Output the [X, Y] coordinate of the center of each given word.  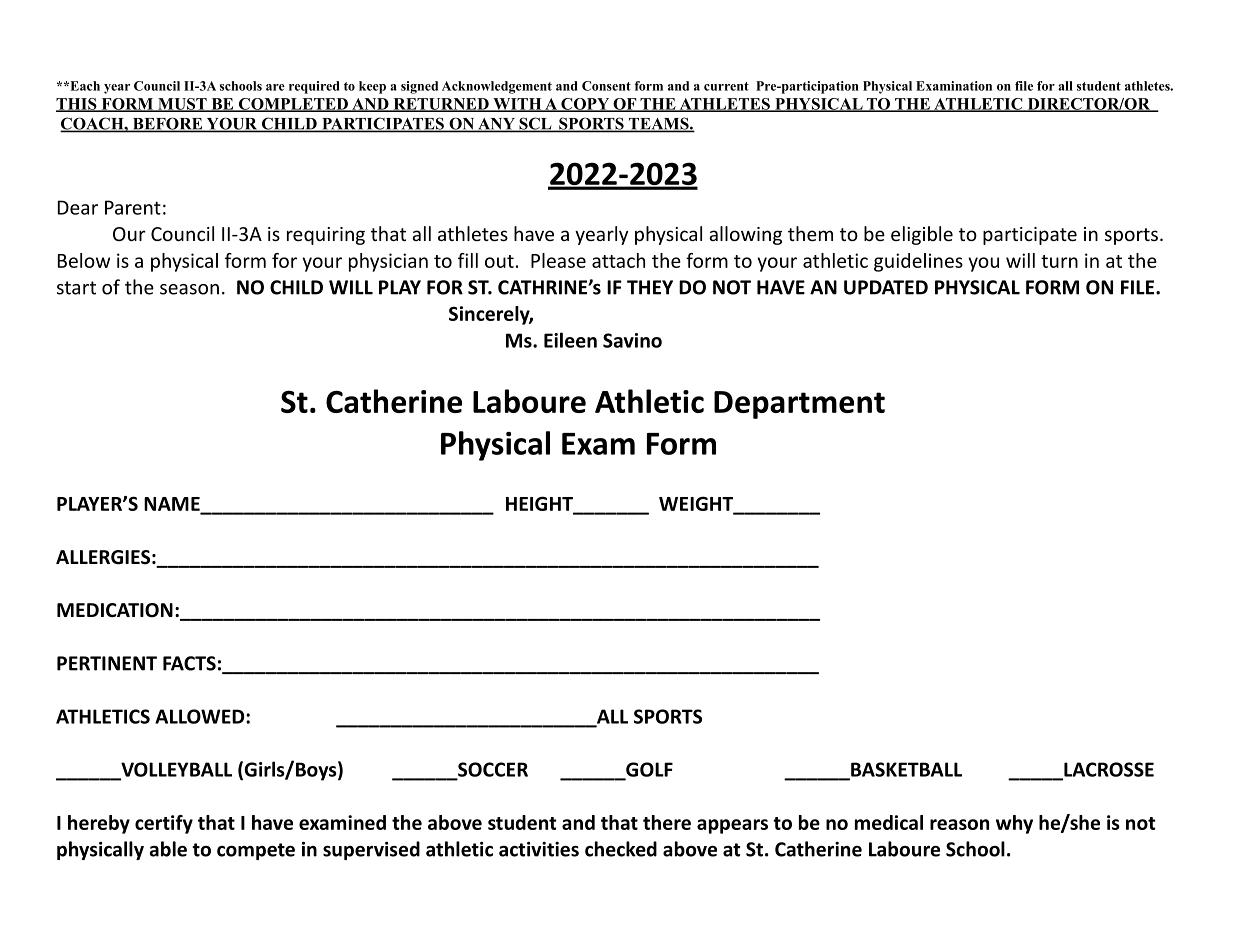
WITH [517, 105]
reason [959, 824]
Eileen [570, 340]
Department [799, 405]
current [726, 86]
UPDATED [886, 287]
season [189, 289]
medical [889, 822]
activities [539, 849]
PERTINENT [107, 663]
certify [164, 824]
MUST [182, 105]
